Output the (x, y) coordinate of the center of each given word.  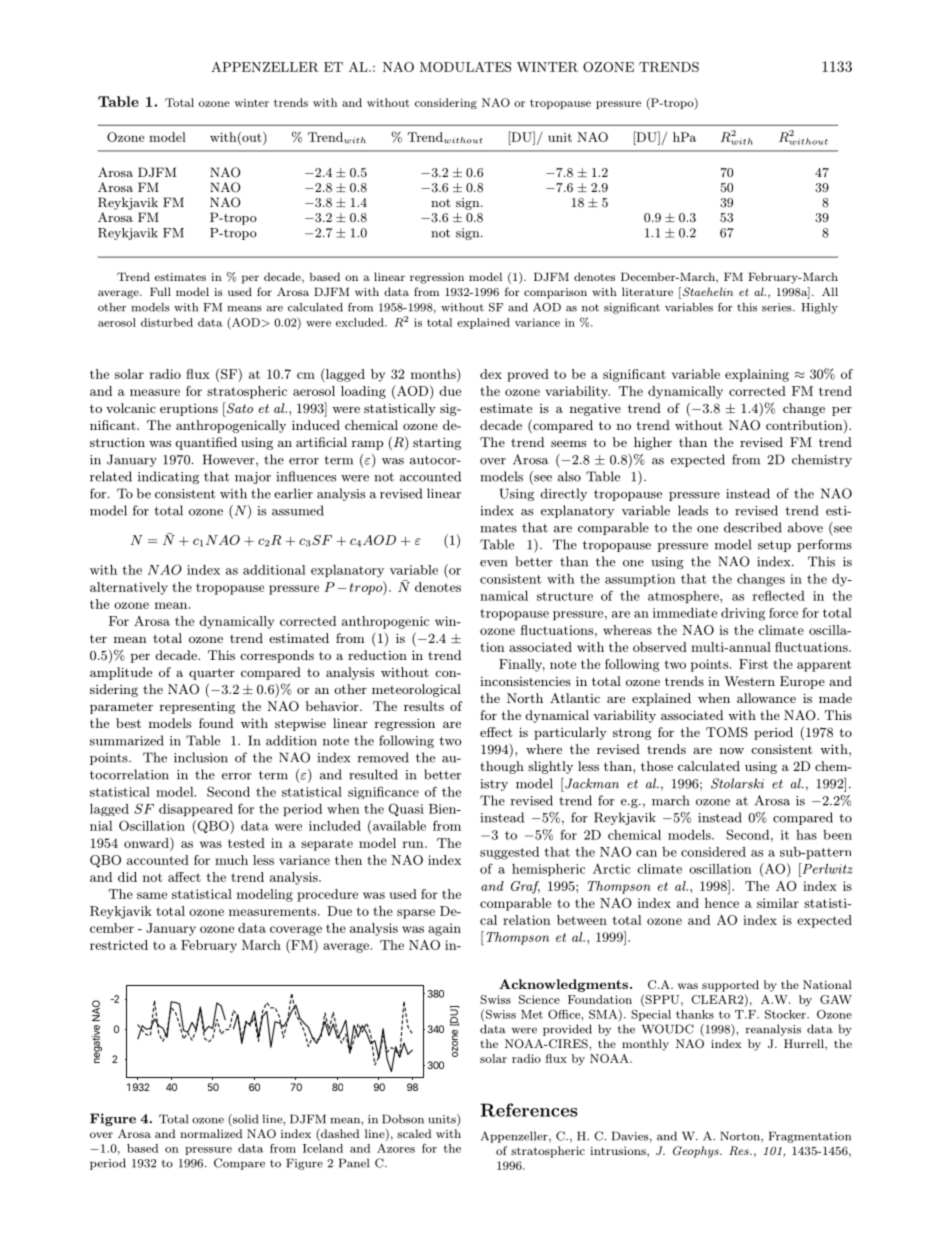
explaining (757, 375)
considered (713, 852)
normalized (211, 1133)
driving (743, 614)
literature (647, 291)
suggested (509, 853)
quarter (212, 674)
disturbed (167, 322)
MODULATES (465, 67)
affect (184, 877)
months (434, 373)
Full (160, 291)
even (493, 563)
